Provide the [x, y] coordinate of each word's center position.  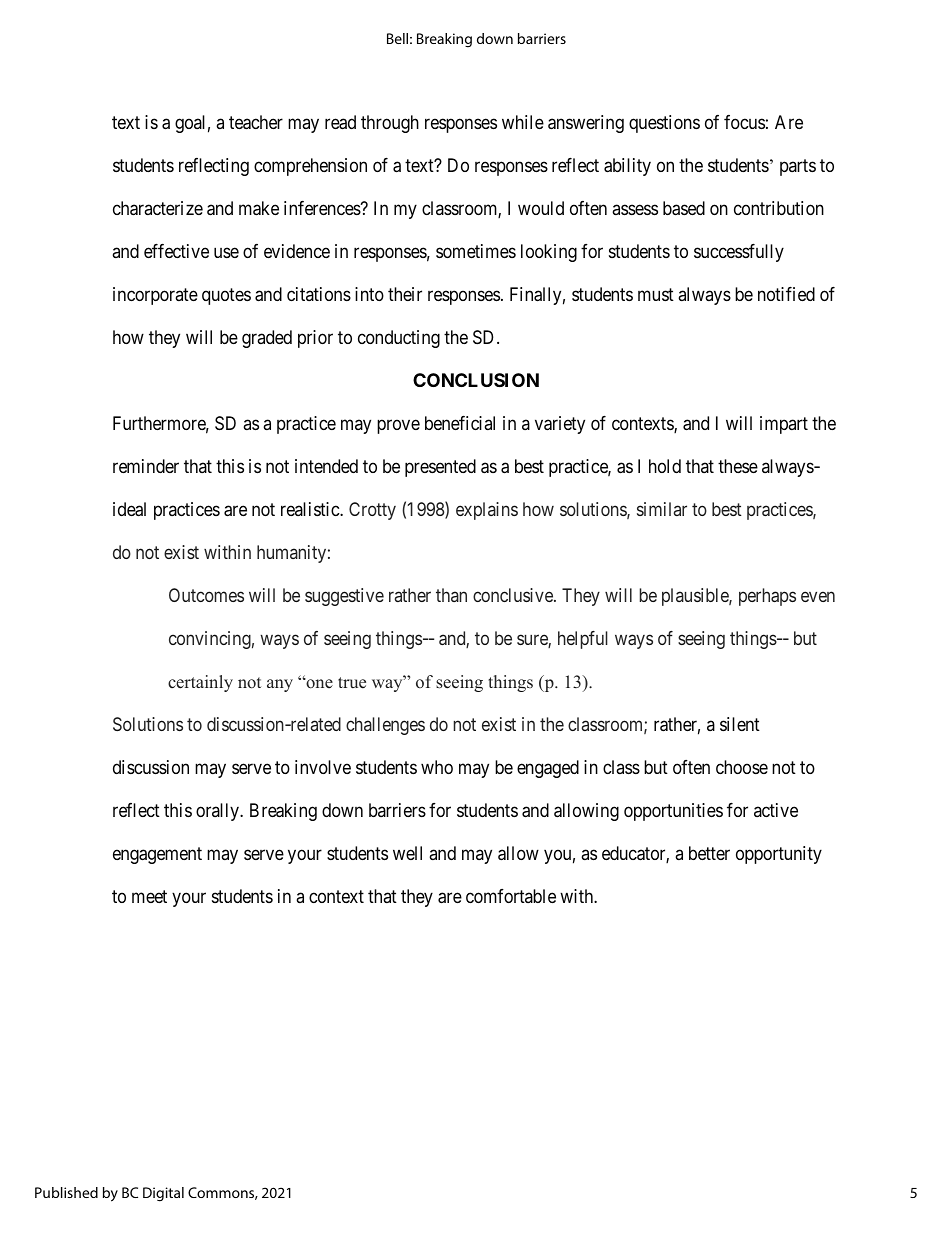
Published [66, 1192]
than [451, 595]
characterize [158, 208]
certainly [200, 683]
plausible [696, 597]
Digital [163, 1194]
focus [744, 122]
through [390, 124]
